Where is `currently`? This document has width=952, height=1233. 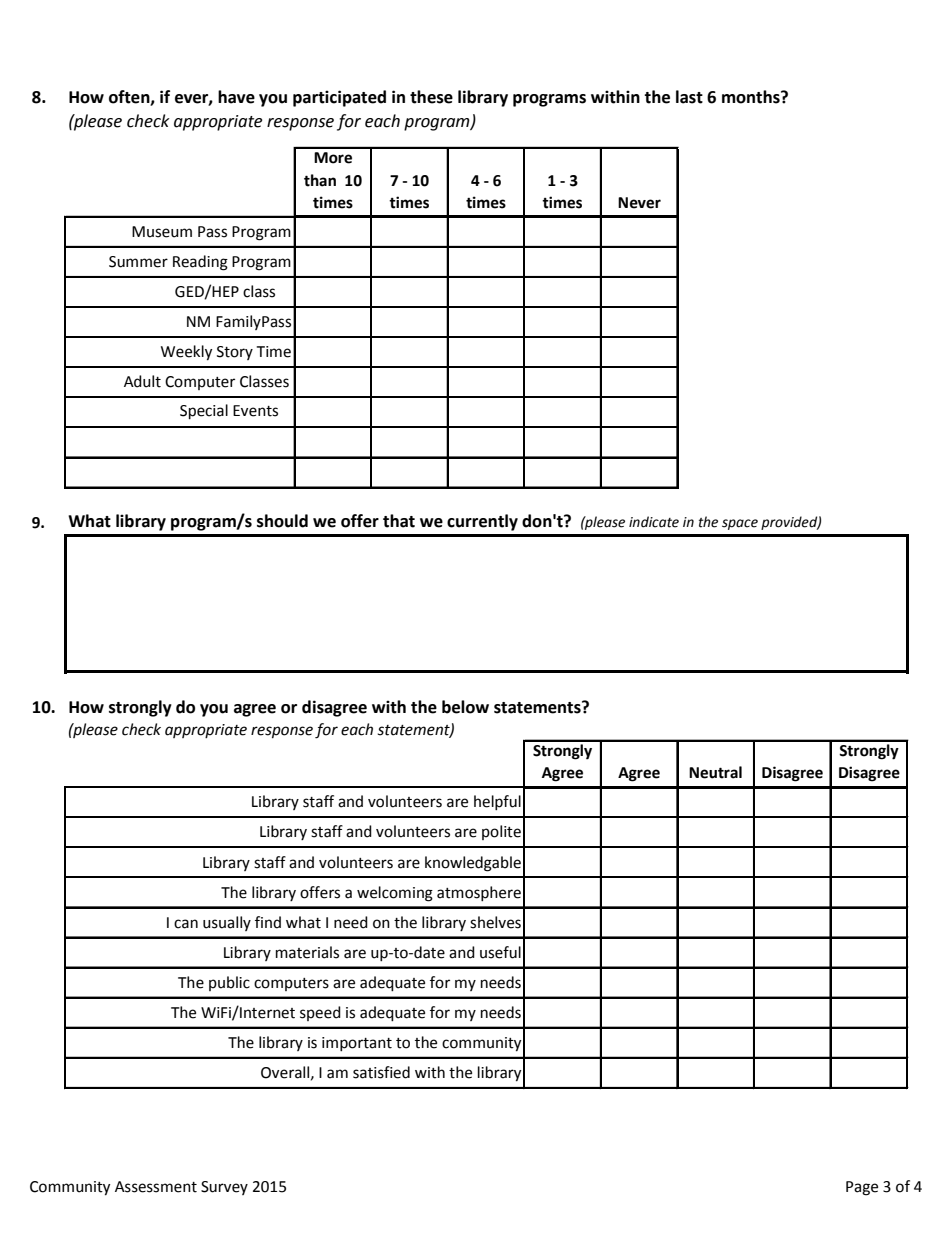 currently is located at coordinates (482, 522).
